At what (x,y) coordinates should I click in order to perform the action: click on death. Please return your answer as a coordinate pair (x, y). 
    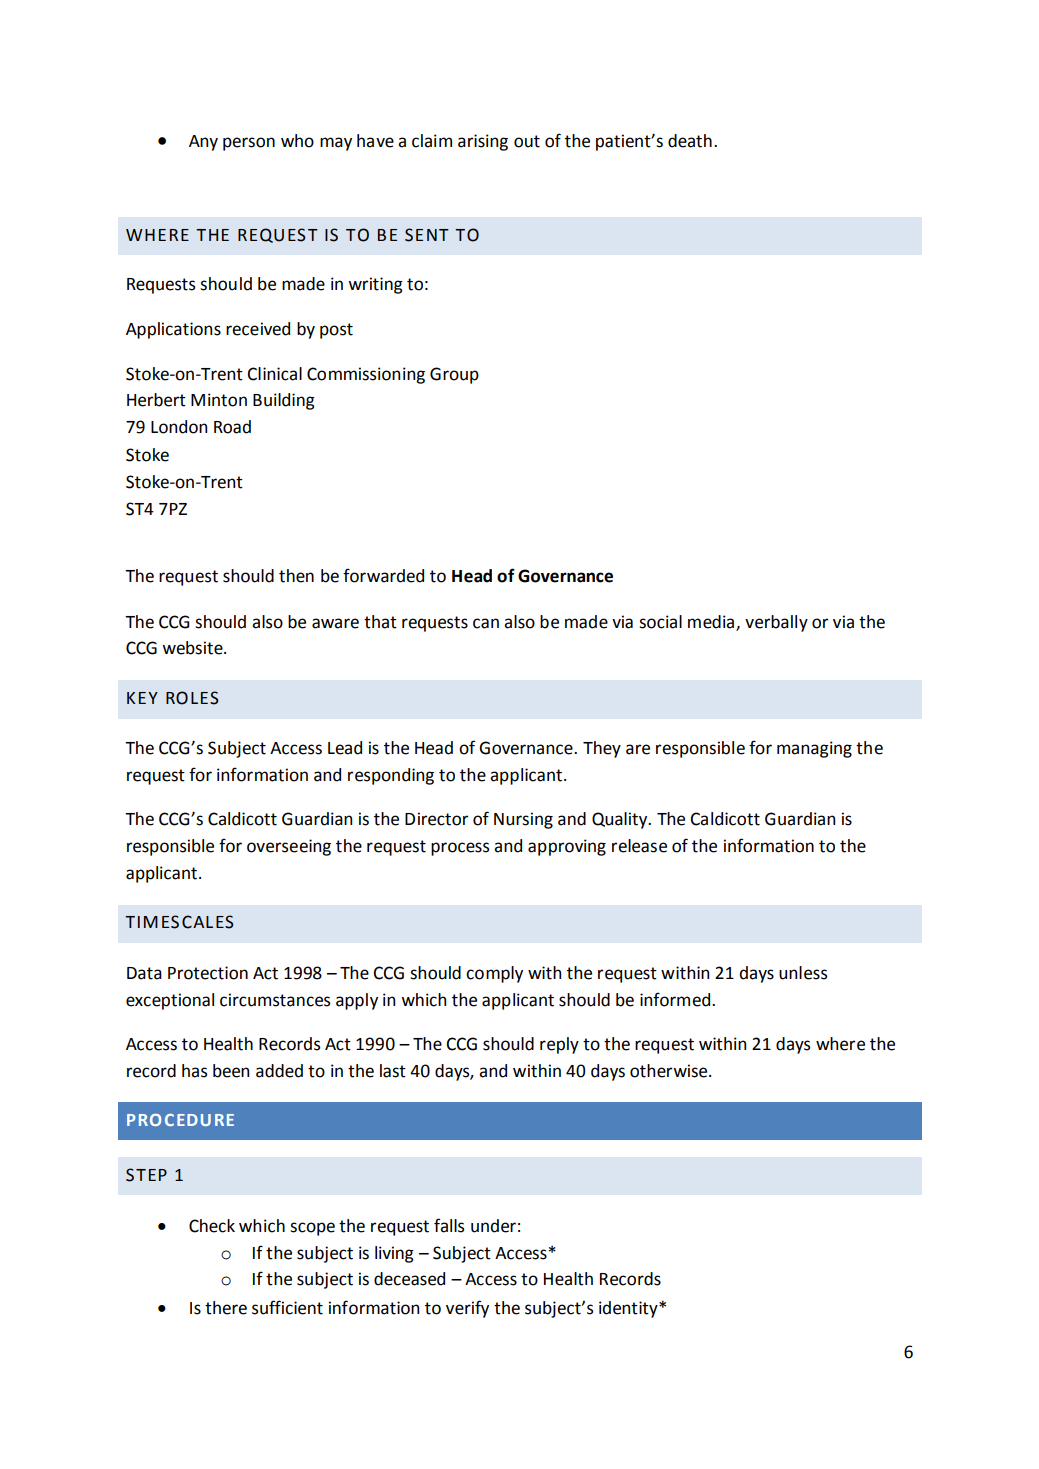
    Looking at the image, I should click on (690, 141).
